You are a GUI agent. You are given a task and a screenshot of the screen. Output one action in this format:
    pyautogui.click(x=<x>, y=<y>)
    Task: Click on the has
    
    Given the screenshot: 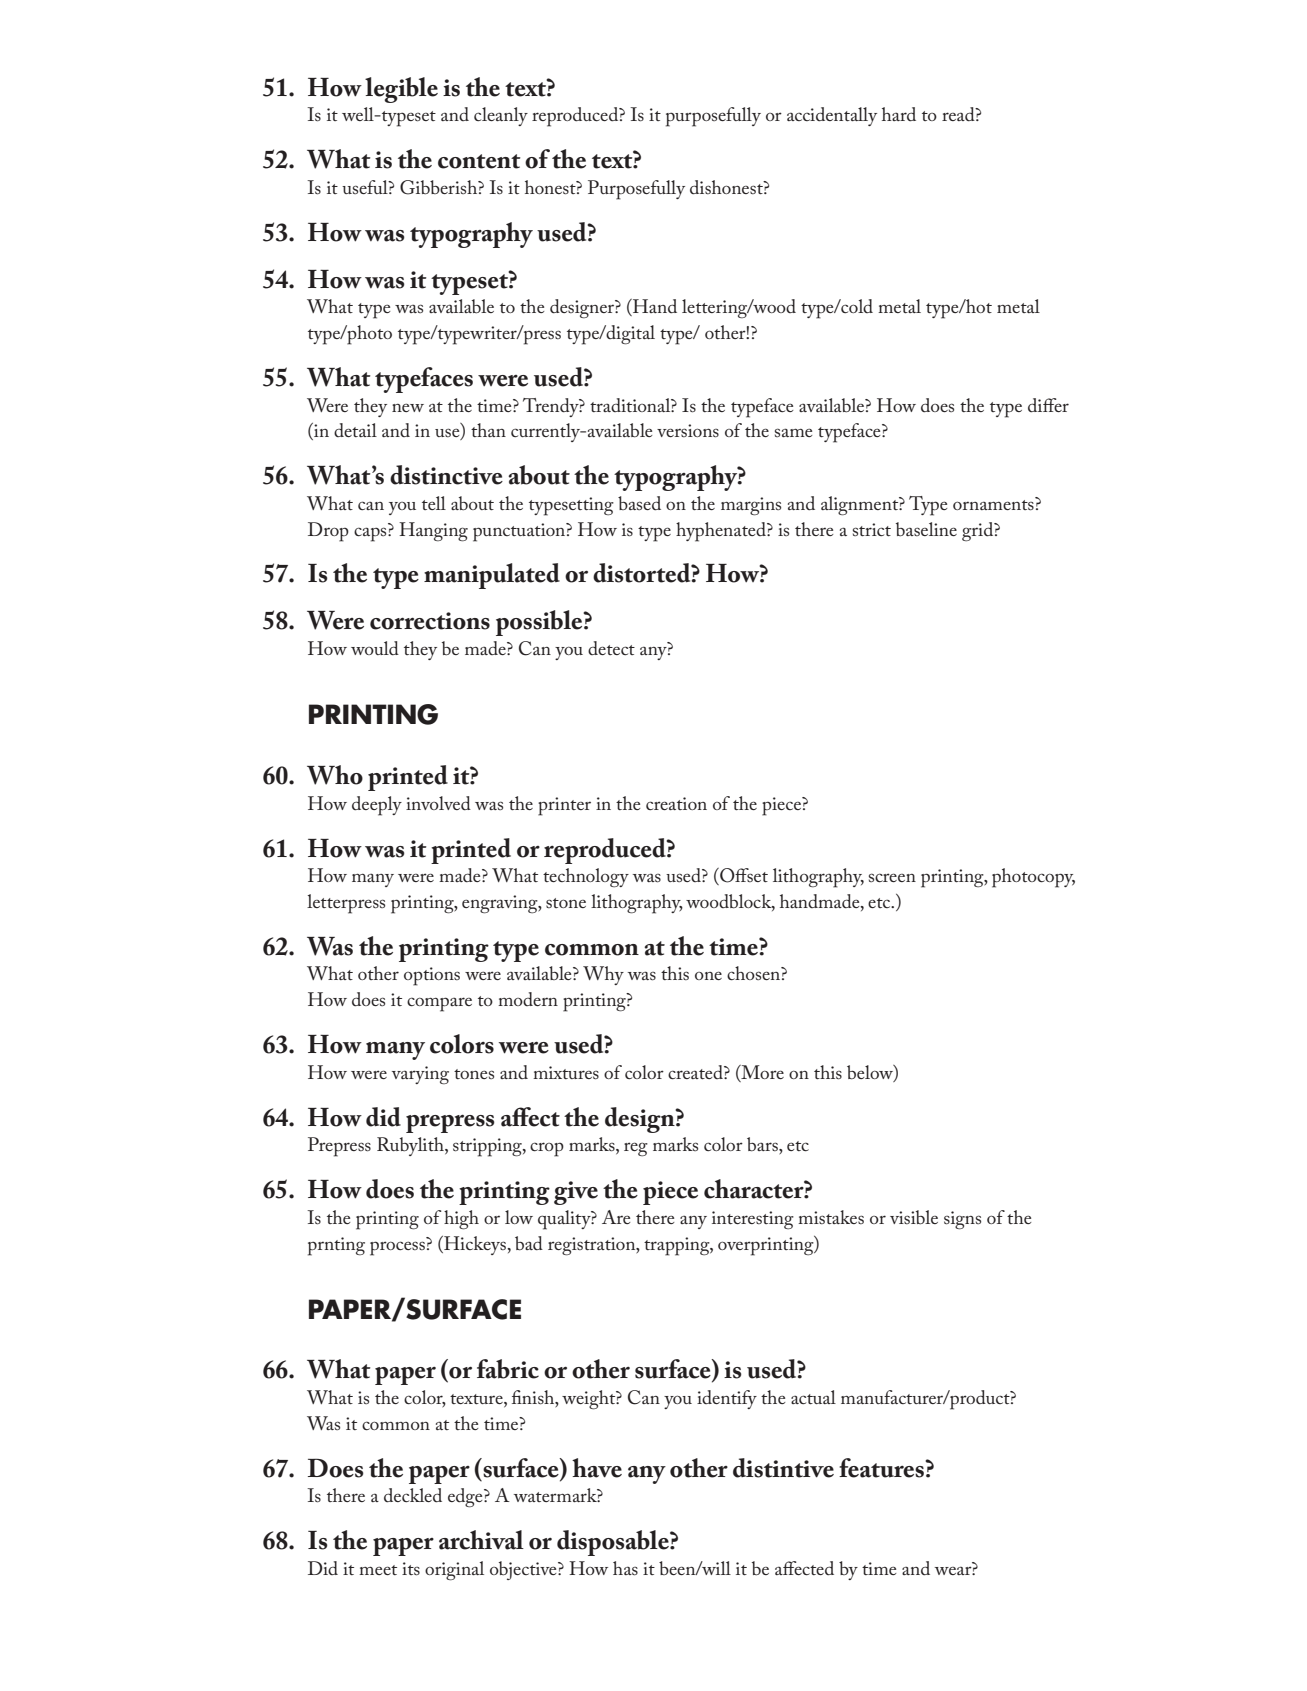 What is the action you would take?
    pyautogui.click(x=625, y=1568)
